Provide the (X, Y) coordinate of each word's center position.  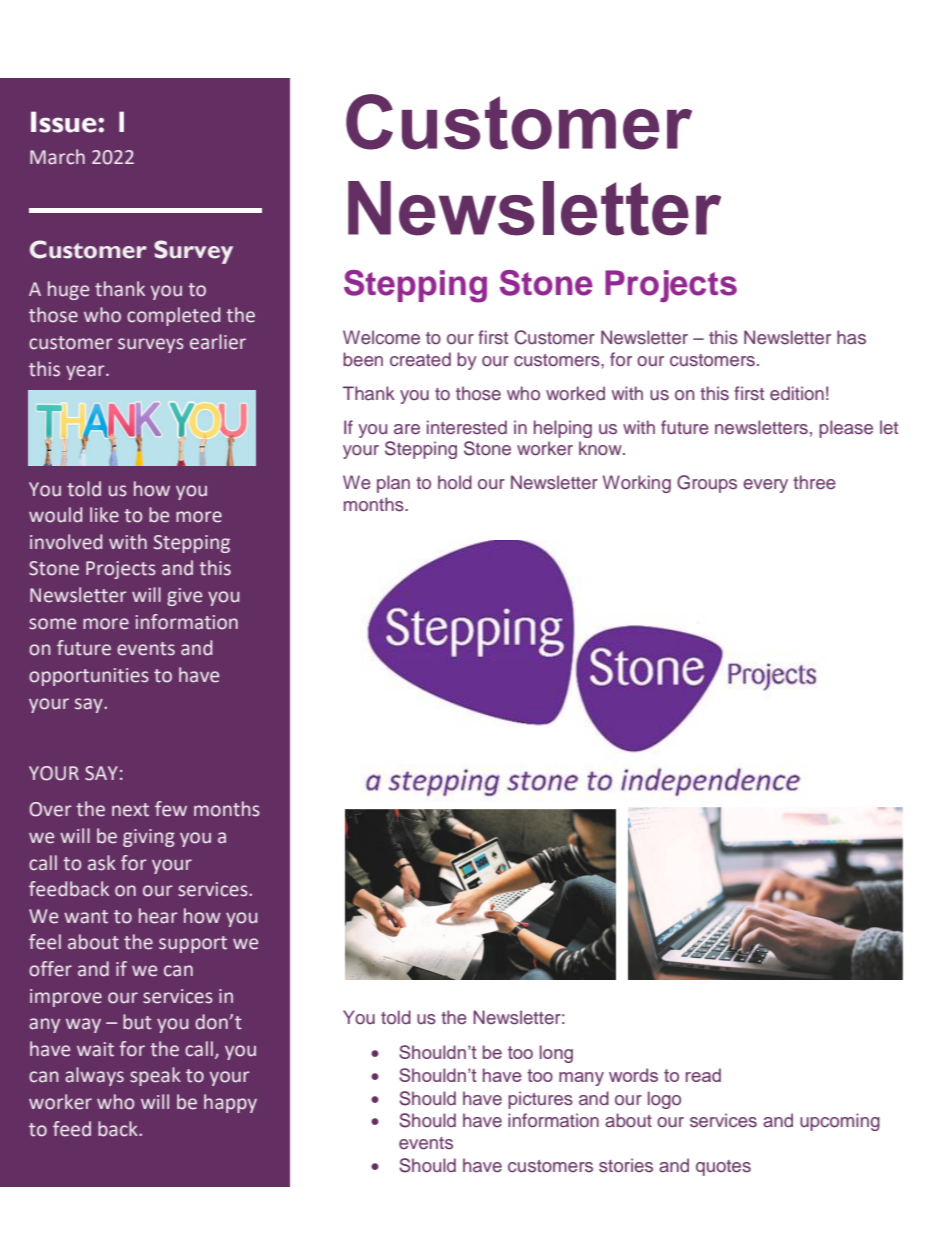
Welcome (381, 337)
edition (797, 393)
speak (155, 1076)
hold (455, 482)
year (86, 372)
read (703, 1075)
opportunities (89, 677)
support (193, 944)
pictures (540, 1100)
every (765, 486)
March (57, 157)
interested (467, 427)
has (851, 337)
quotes (723, 1168)
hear (158, 916)
